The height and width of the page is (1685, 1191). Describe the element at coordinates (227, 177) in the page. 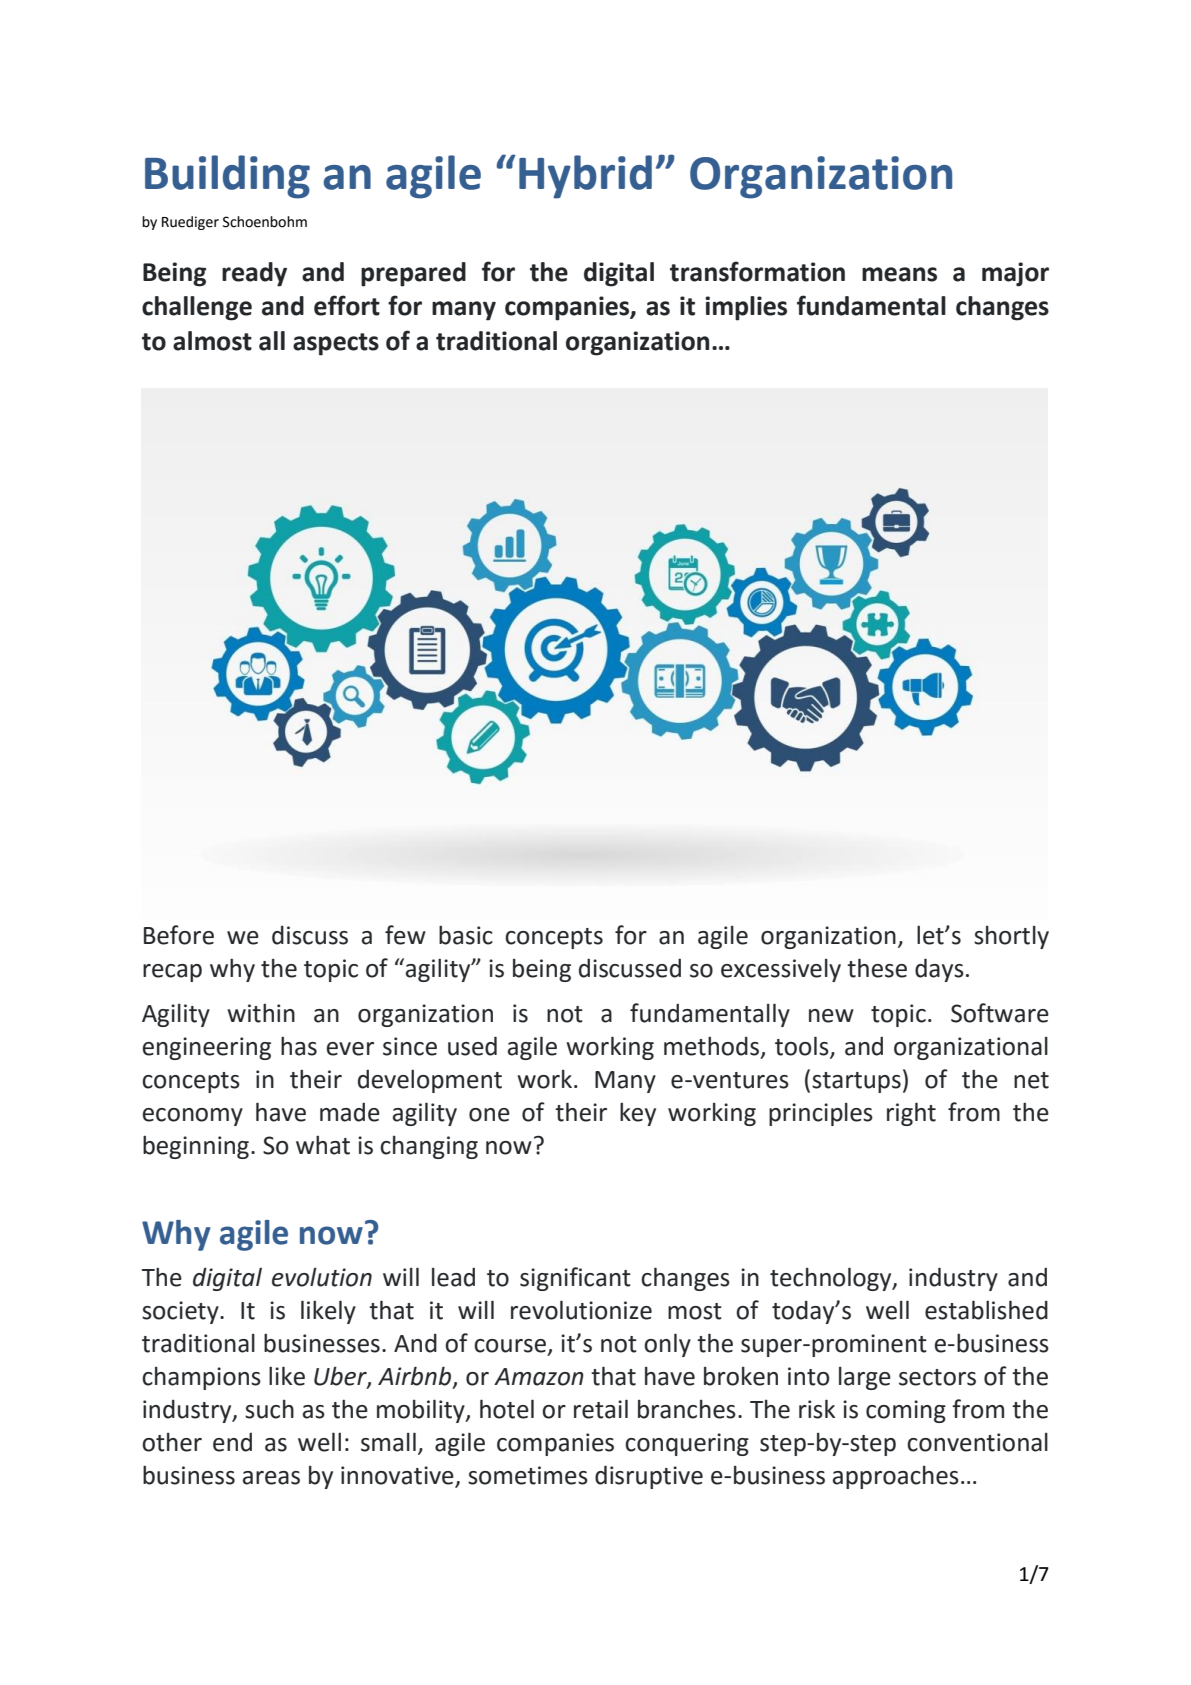

I see `Building` at that location.
